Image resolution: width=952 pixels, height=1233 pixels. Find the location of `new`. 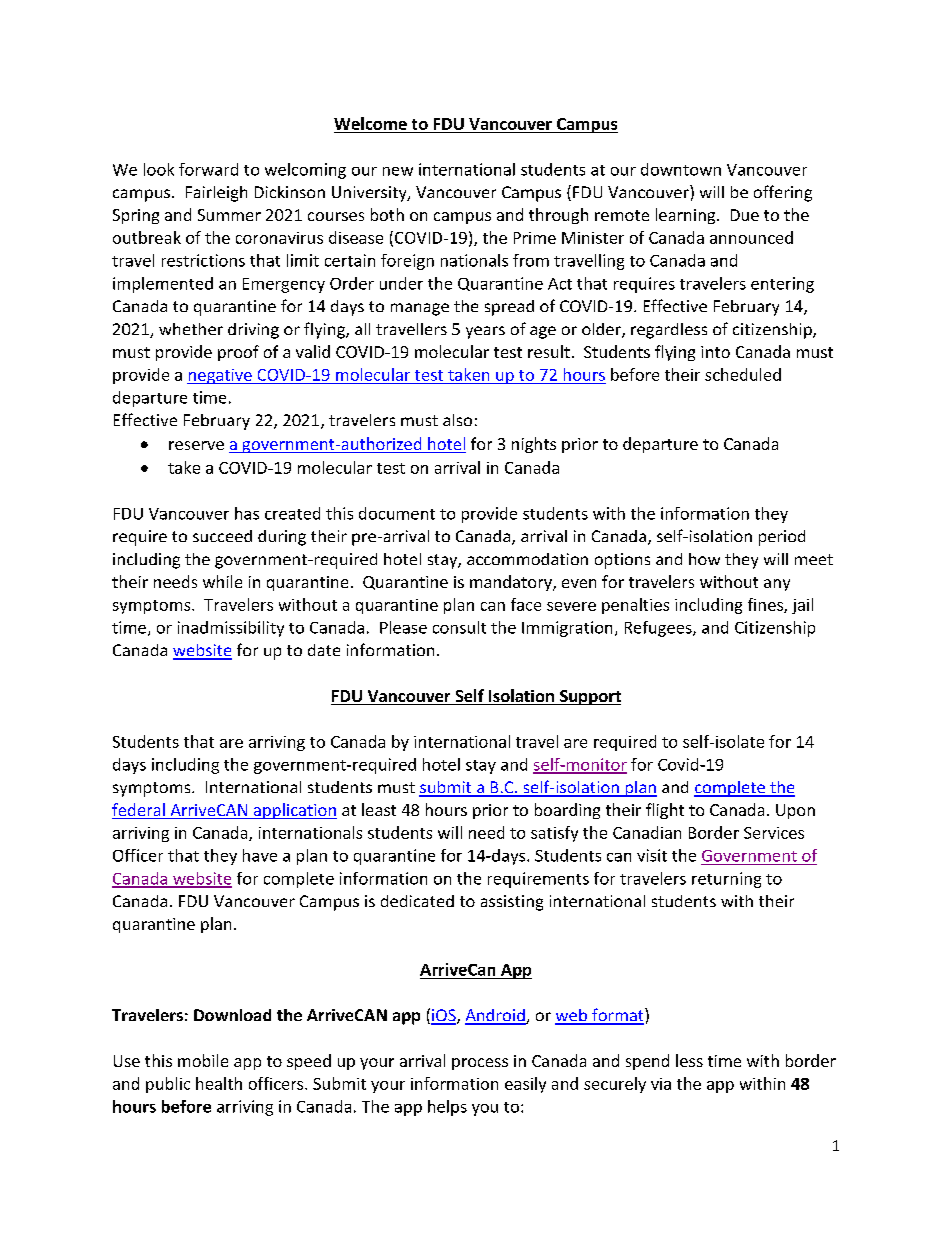

new is located at coordinates (398, 171).
